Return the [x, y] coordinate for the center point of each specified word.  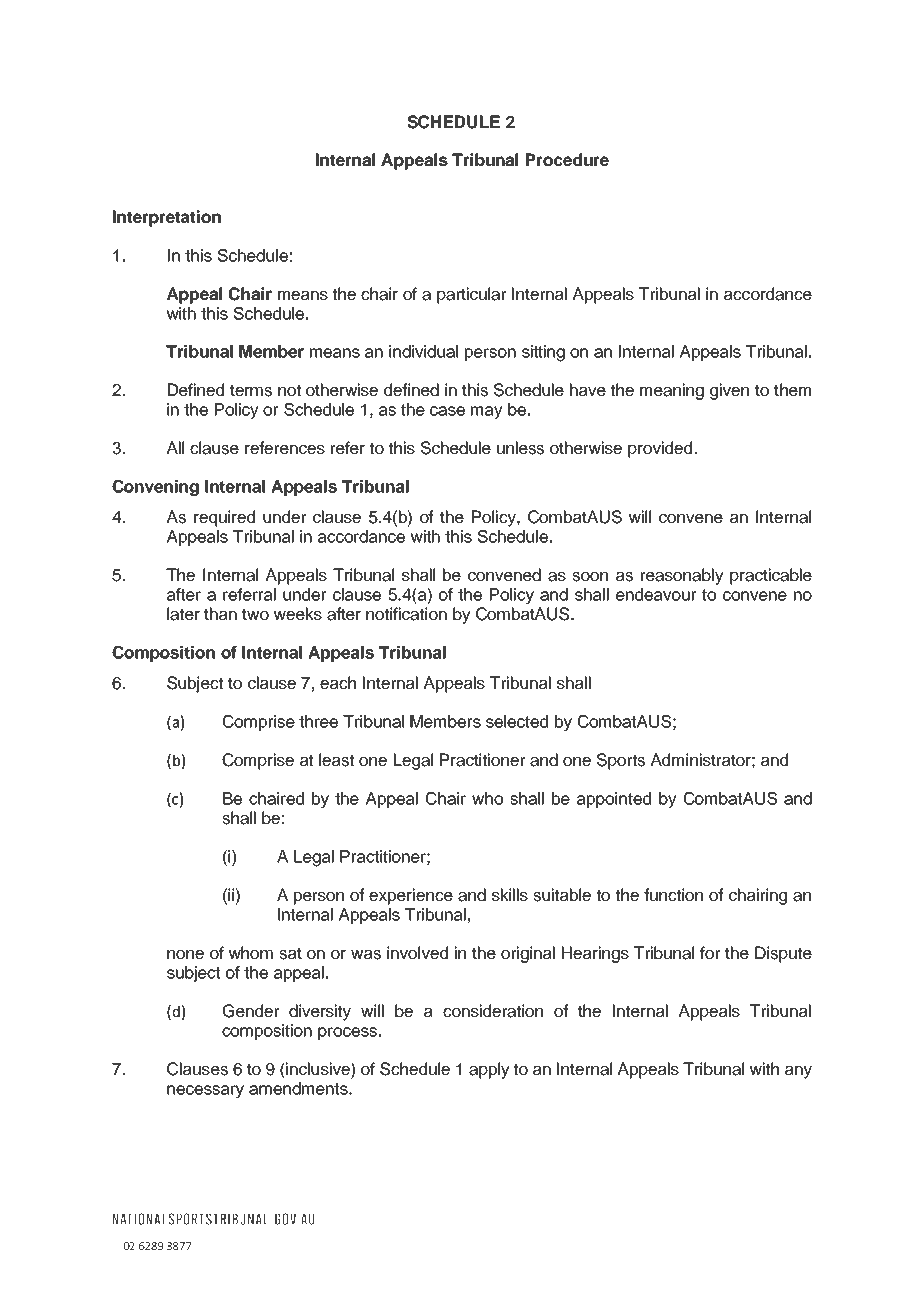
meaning [672, 391]
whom [251, 952]
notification [406, 614]
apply [489, 1070]
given [729, 391]
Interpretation [167, 218]
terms [251, 390]
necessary [205, 1091]
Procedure [567, 159]
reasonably [682, 576]
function [673, 895]
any [798, 1072]
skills [510, 895]
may [487, 412]
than [220, 614]
